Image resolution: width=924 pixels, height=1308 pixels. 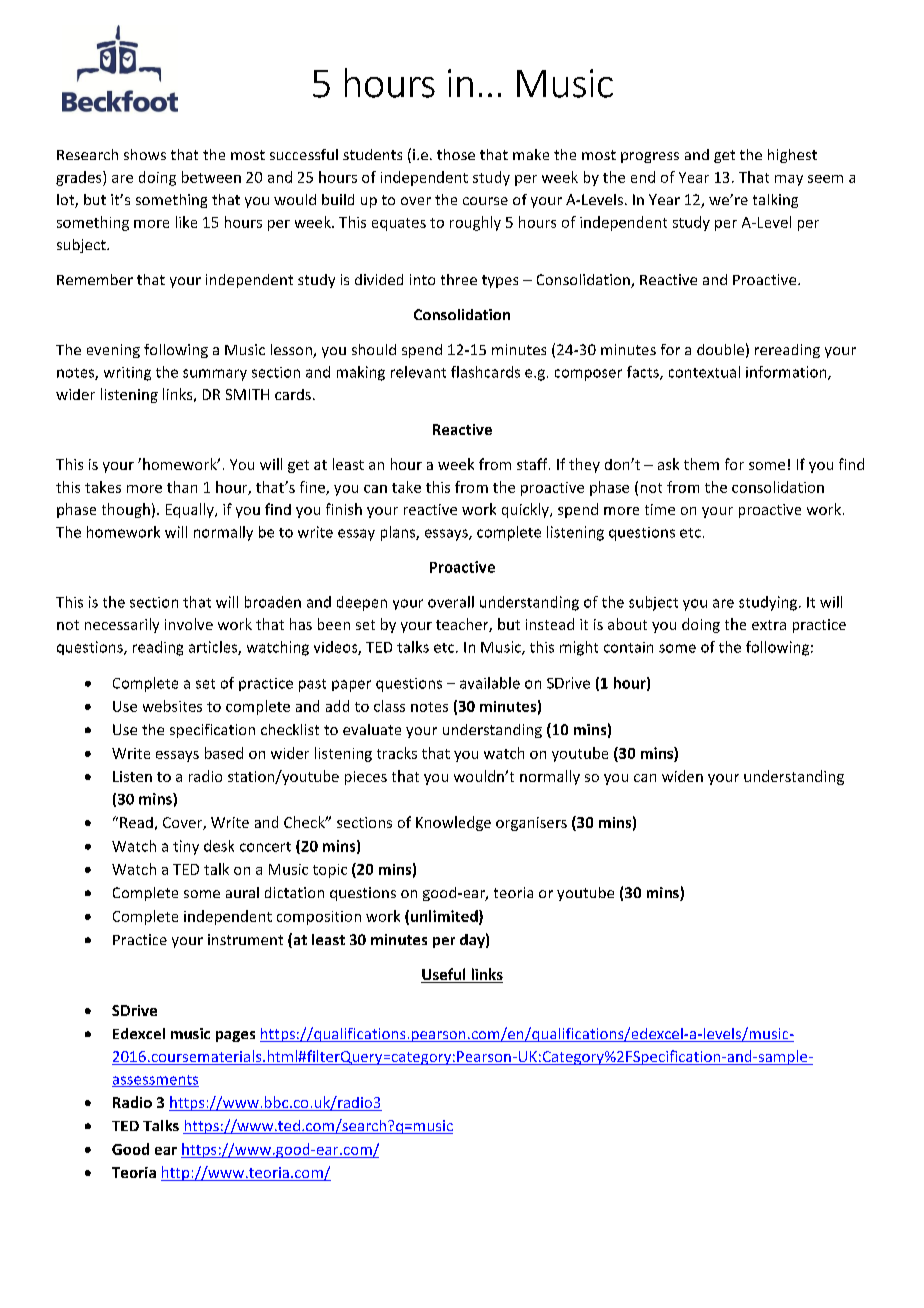 I want to click on staff, so click(x=533, y=464).
